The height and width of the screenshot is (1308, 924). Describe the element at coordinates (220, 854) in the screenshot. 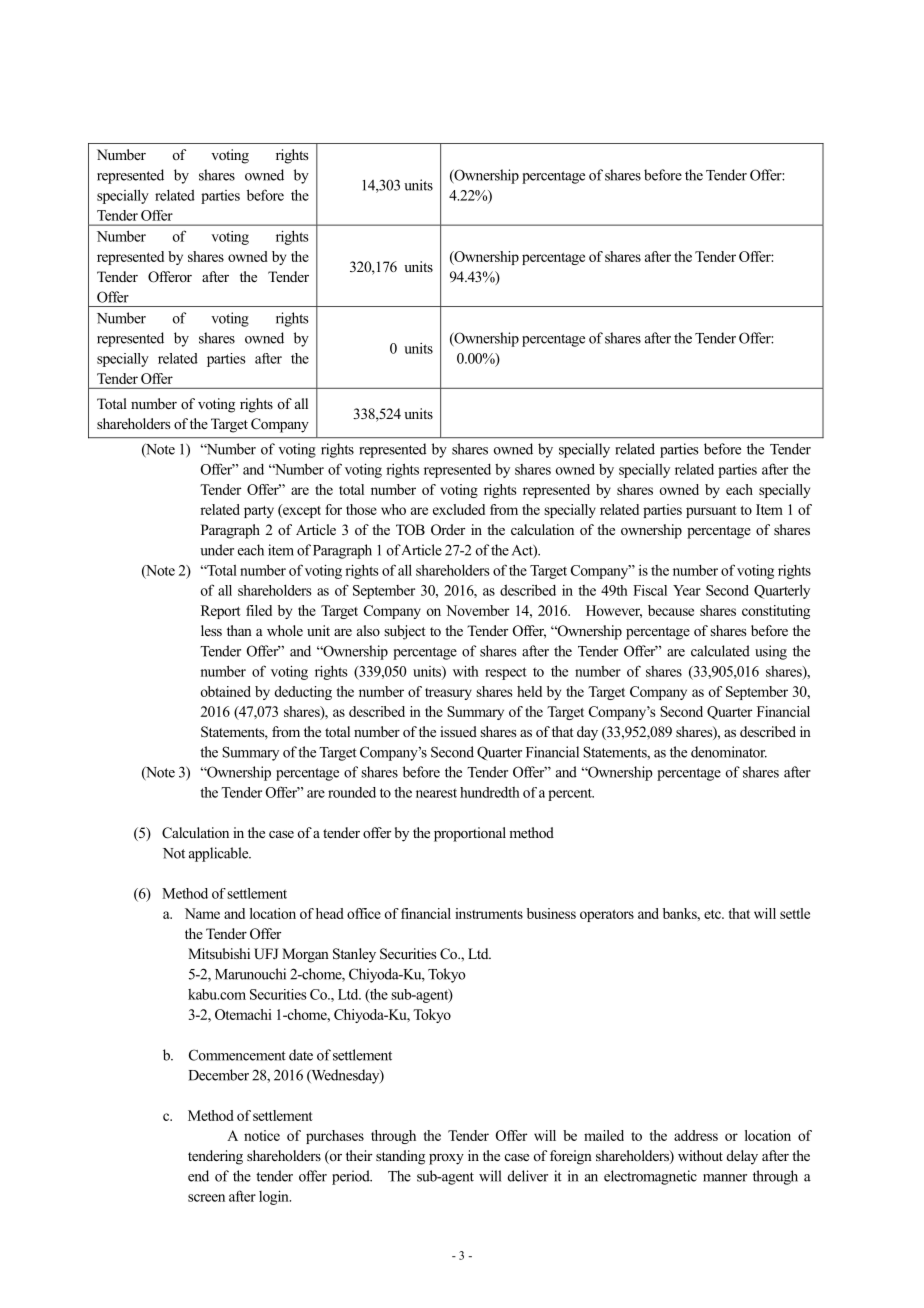

I see `applicable` at that location.
